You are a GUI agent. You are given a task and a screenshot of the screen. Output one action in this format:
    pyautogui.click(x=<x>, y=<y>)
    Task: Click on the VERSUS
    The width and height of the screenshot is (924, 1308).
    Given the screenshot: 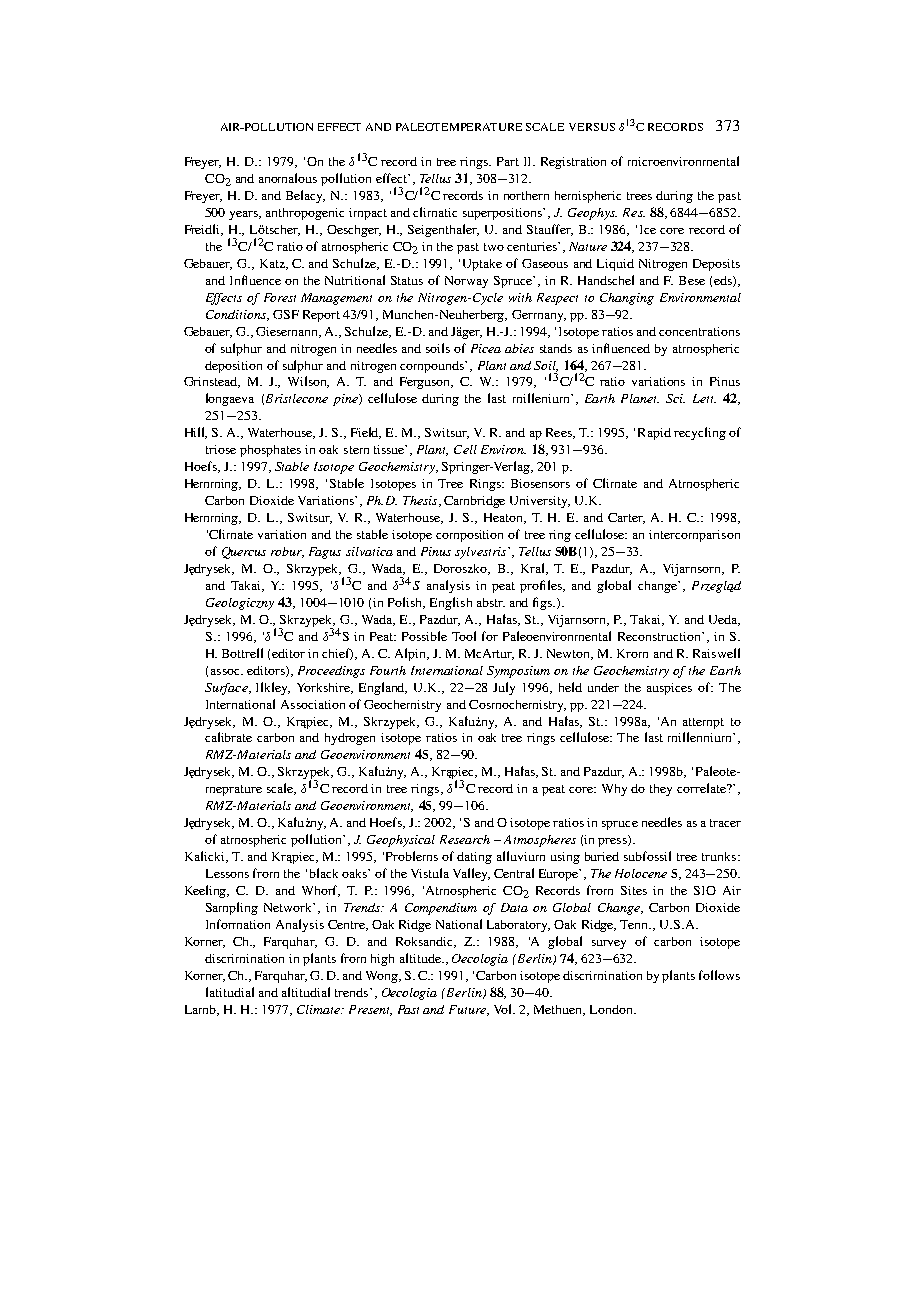 What is the action you would take?
    pyautogui.click(x=592, y=127)
